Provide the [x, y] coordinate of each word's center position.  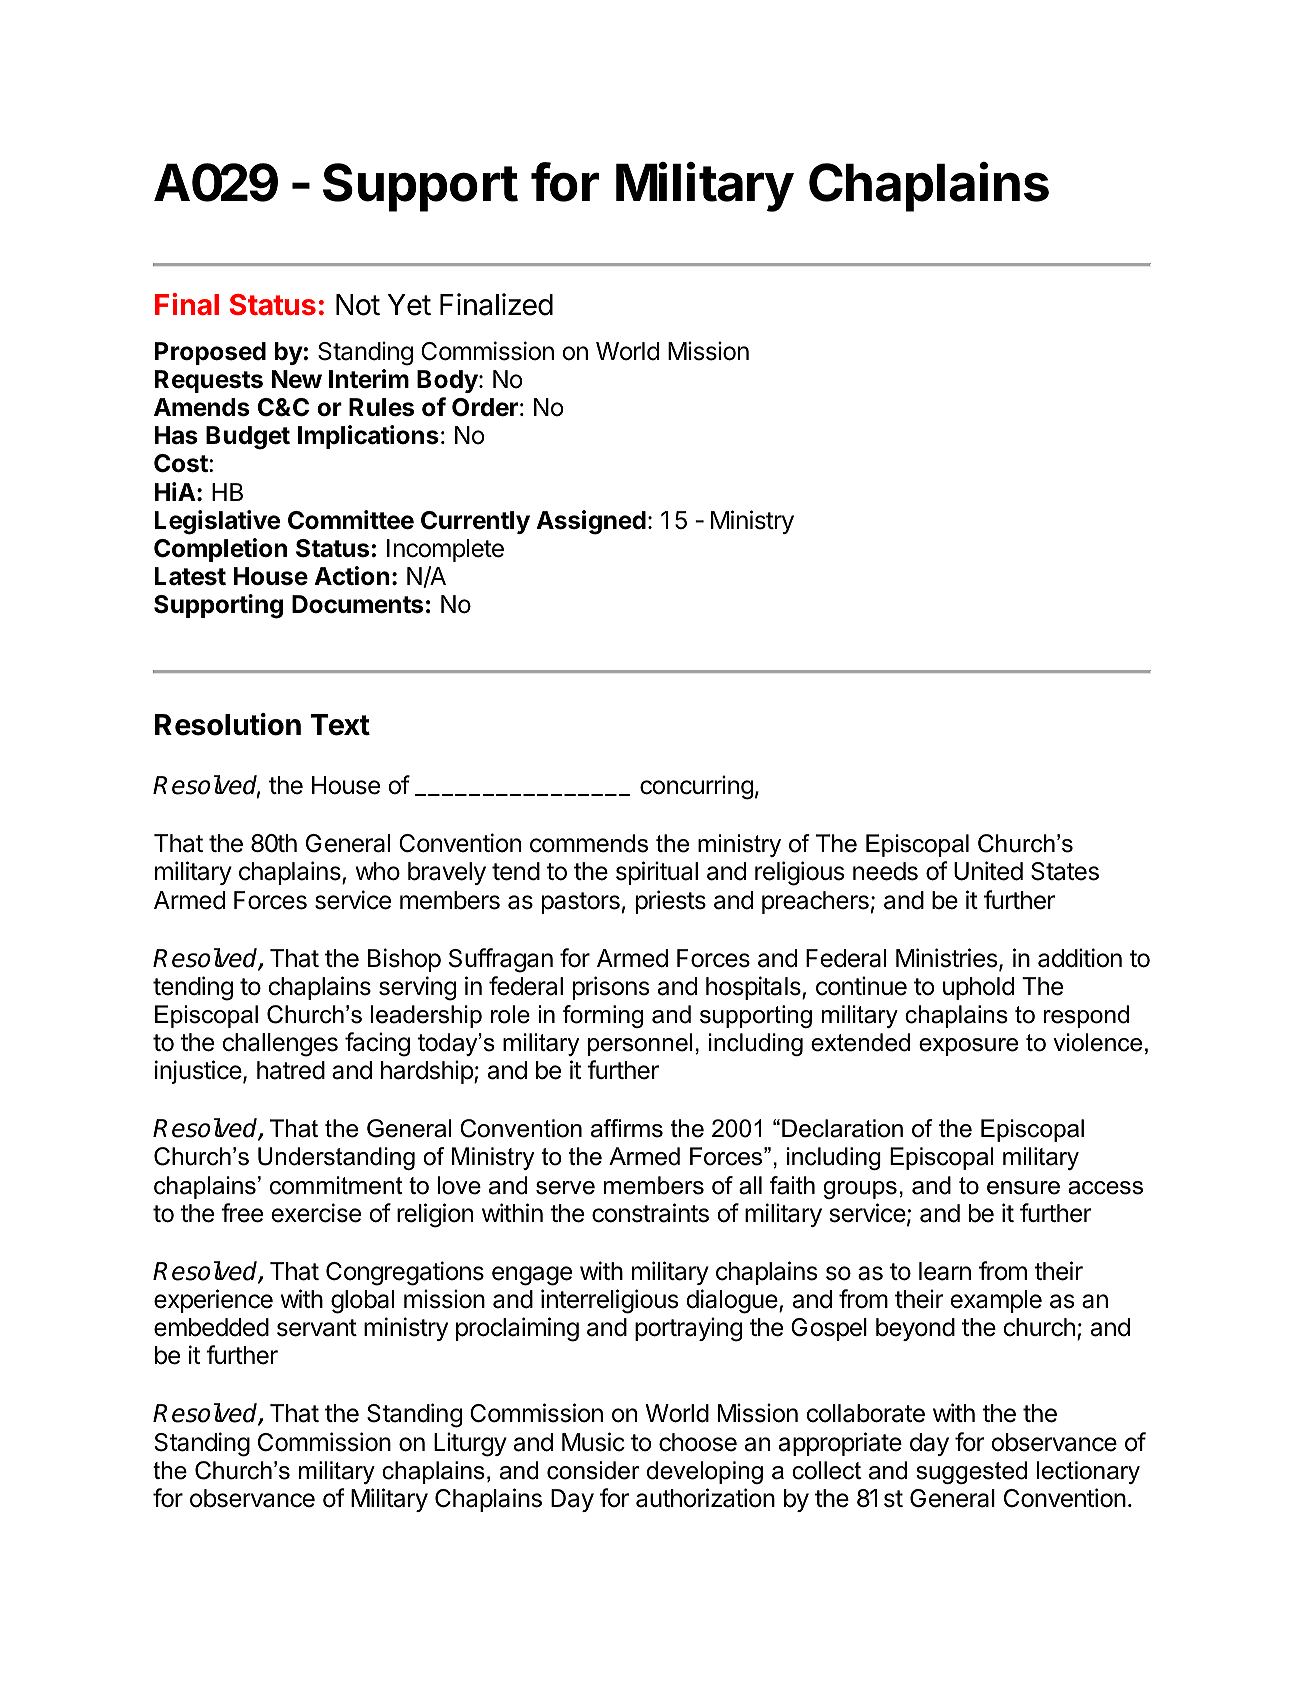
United [988, 871]
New [297, 379]
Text [340, 725]
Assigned [591, 522]
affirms [627, 1128]
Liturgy [470, 1444]
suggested [971, 1472]
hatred [291, 1070]
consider [593, 1470]
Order [485, 407]
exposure [968, 1047]
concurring [696, 787]
